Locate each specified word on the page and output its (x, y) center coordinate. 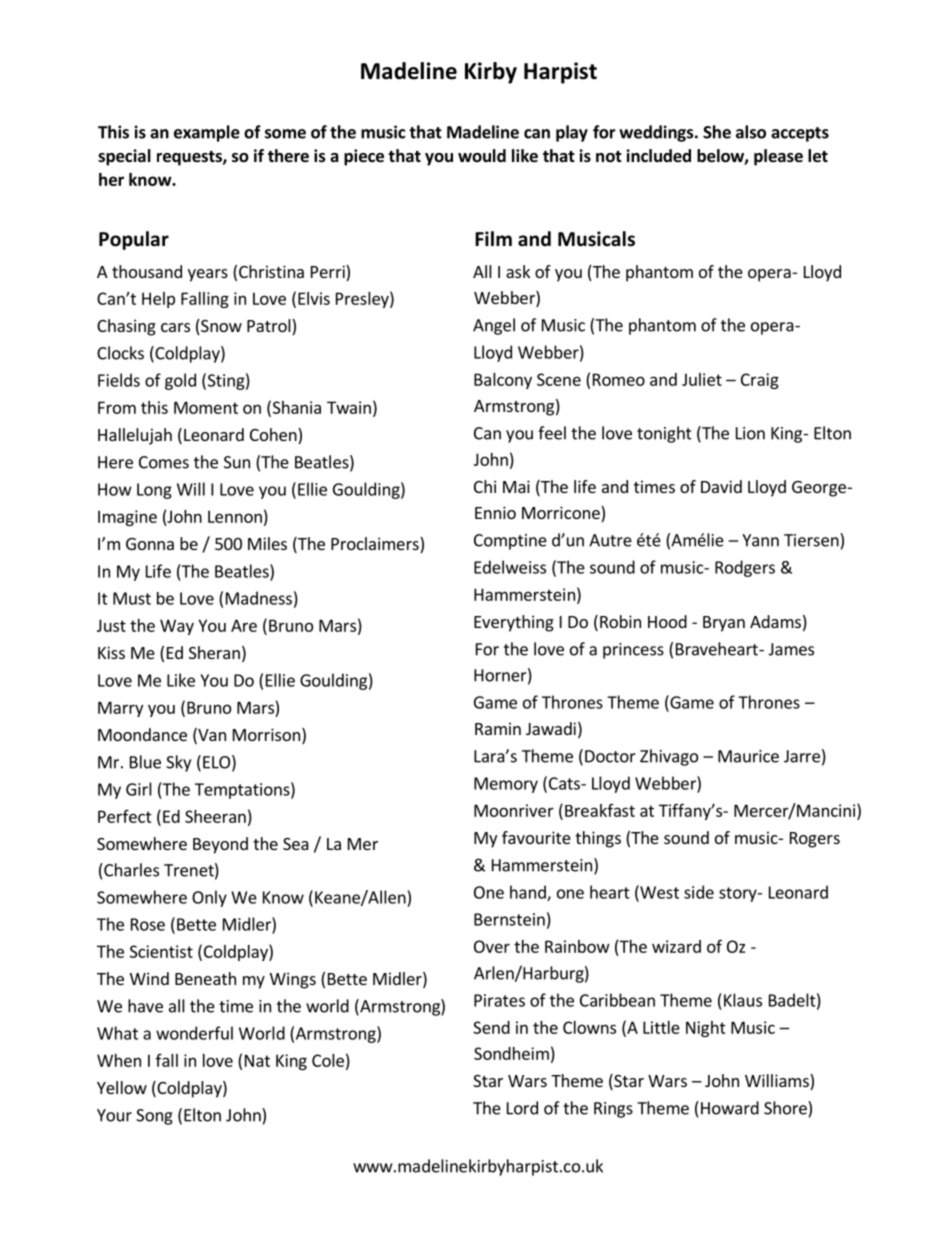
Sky (178, 763)
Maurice (748, 756)
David (721, 486)
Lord (522, 1108)
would (482, 156)
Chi (485, 486)
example (207, 133)
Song (154, 1117)
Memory (506, 785)
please (778, 157)
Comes (164, 462)
